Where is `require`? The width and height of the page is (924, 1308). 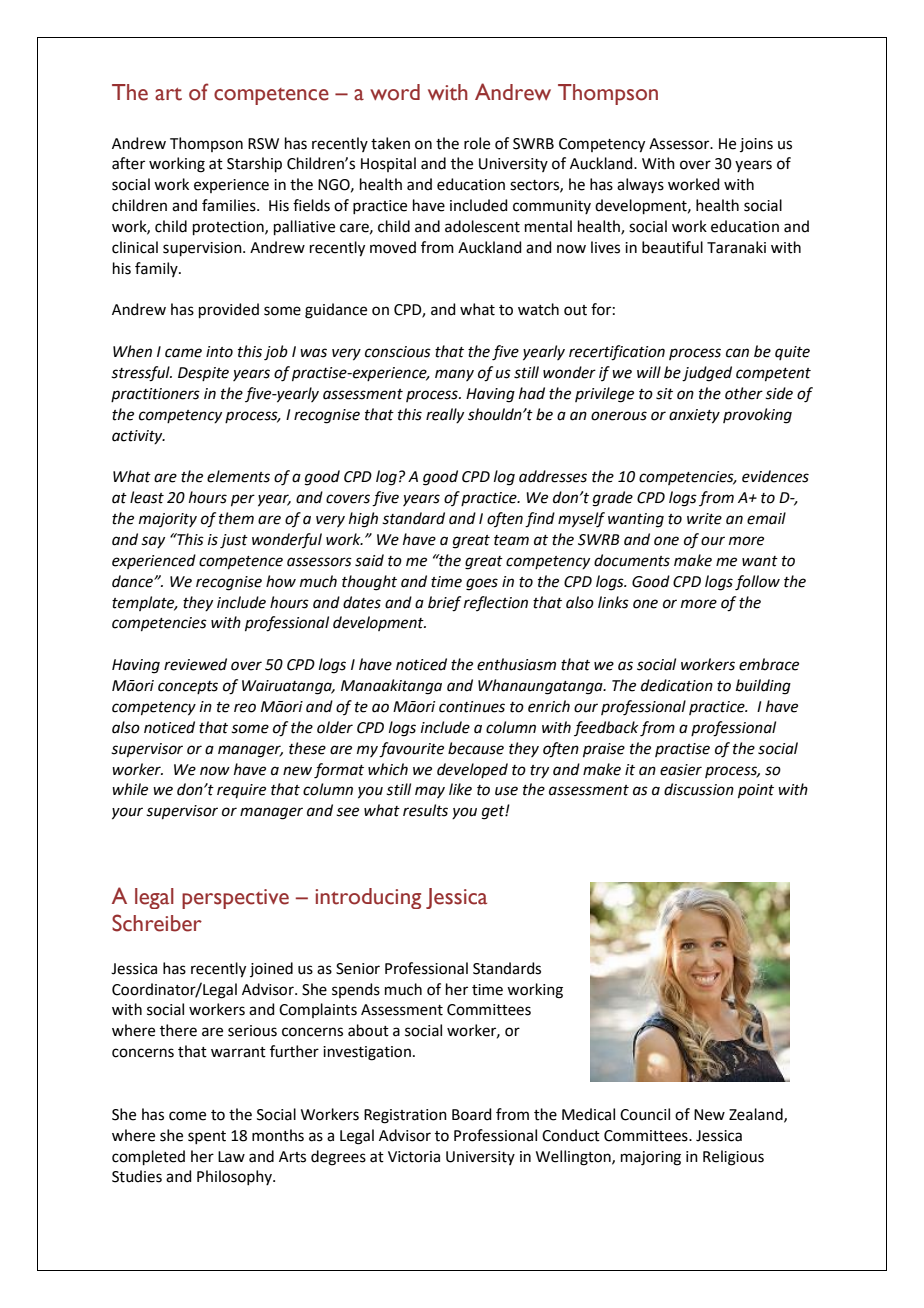
require is located at coordinates (241, 791).
